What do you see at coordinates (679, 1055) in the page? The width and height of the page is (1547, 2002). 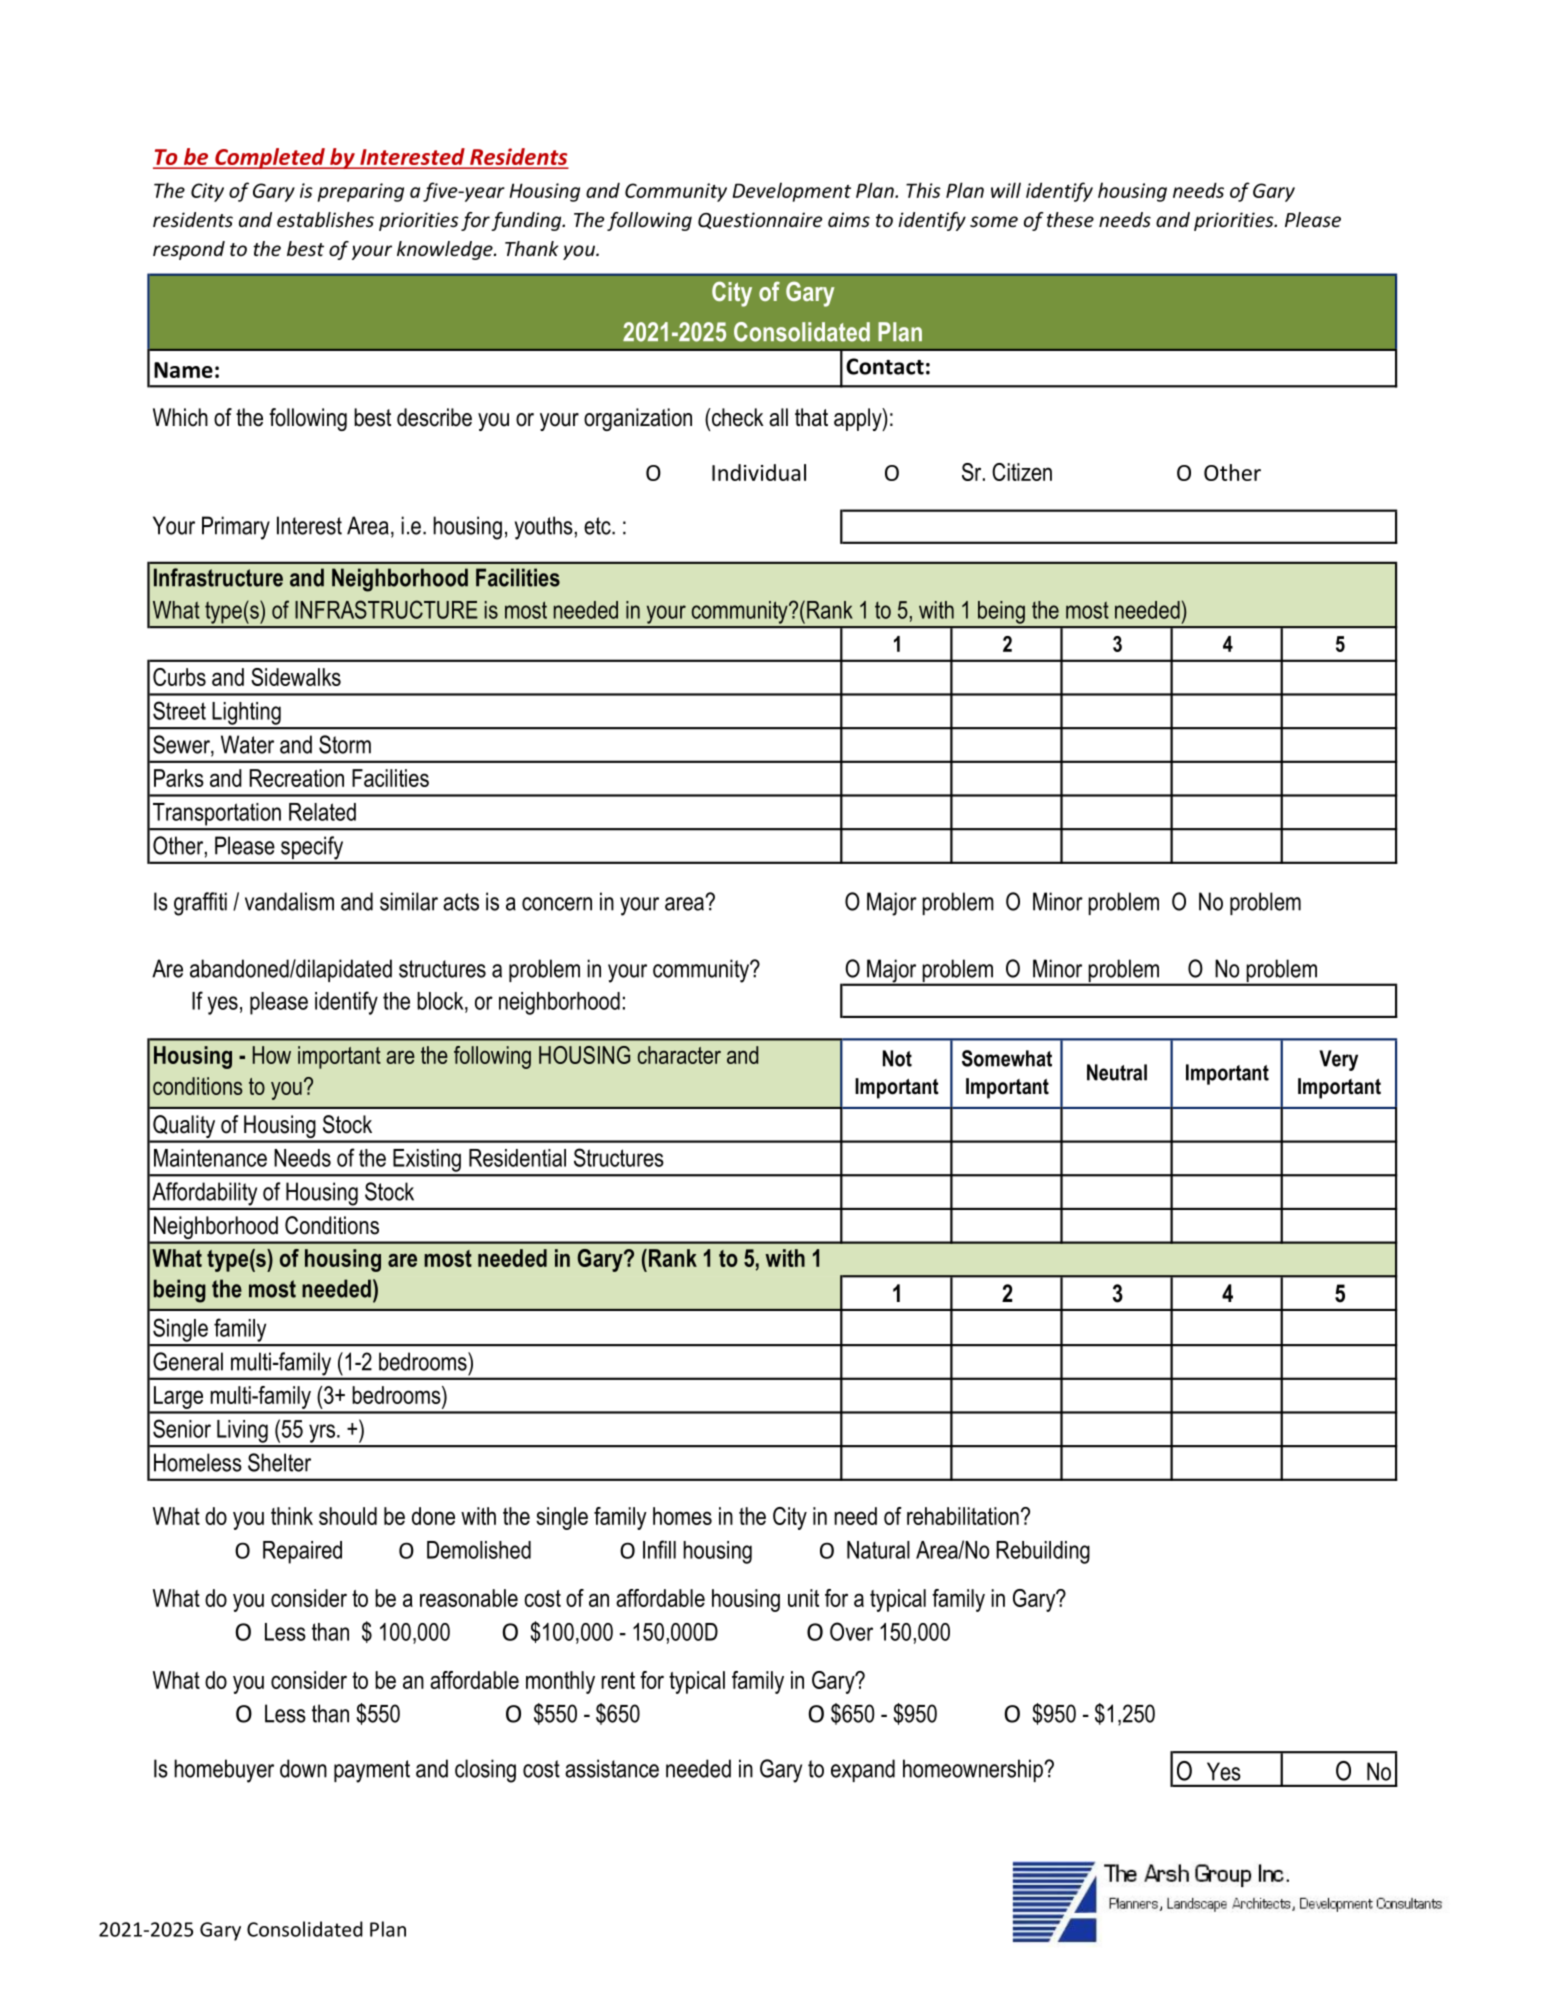 I see `character` at bounding box center [679, 1055].
